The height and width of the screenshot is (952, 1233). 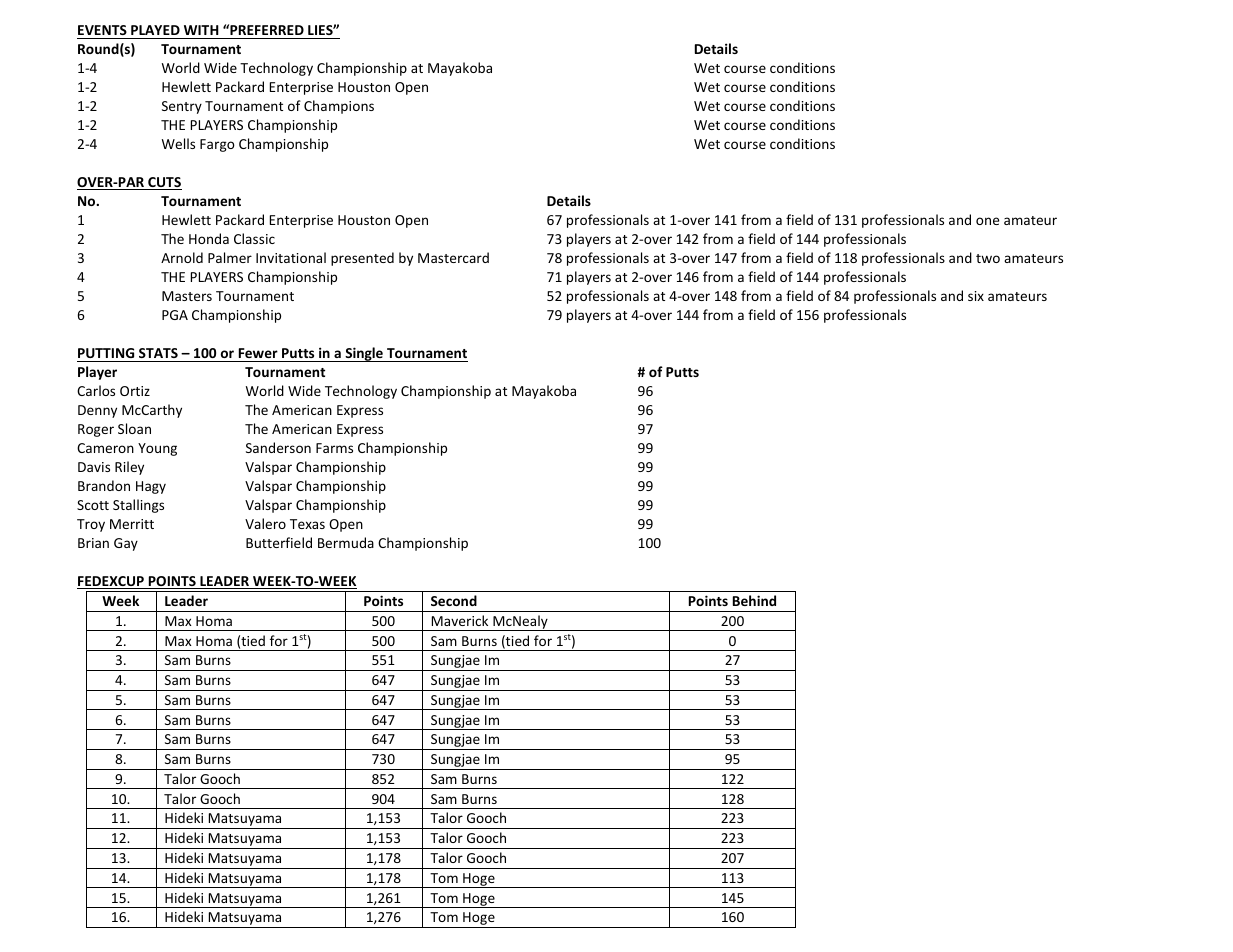 I want to click on Second, so click(x=454, y=600).
